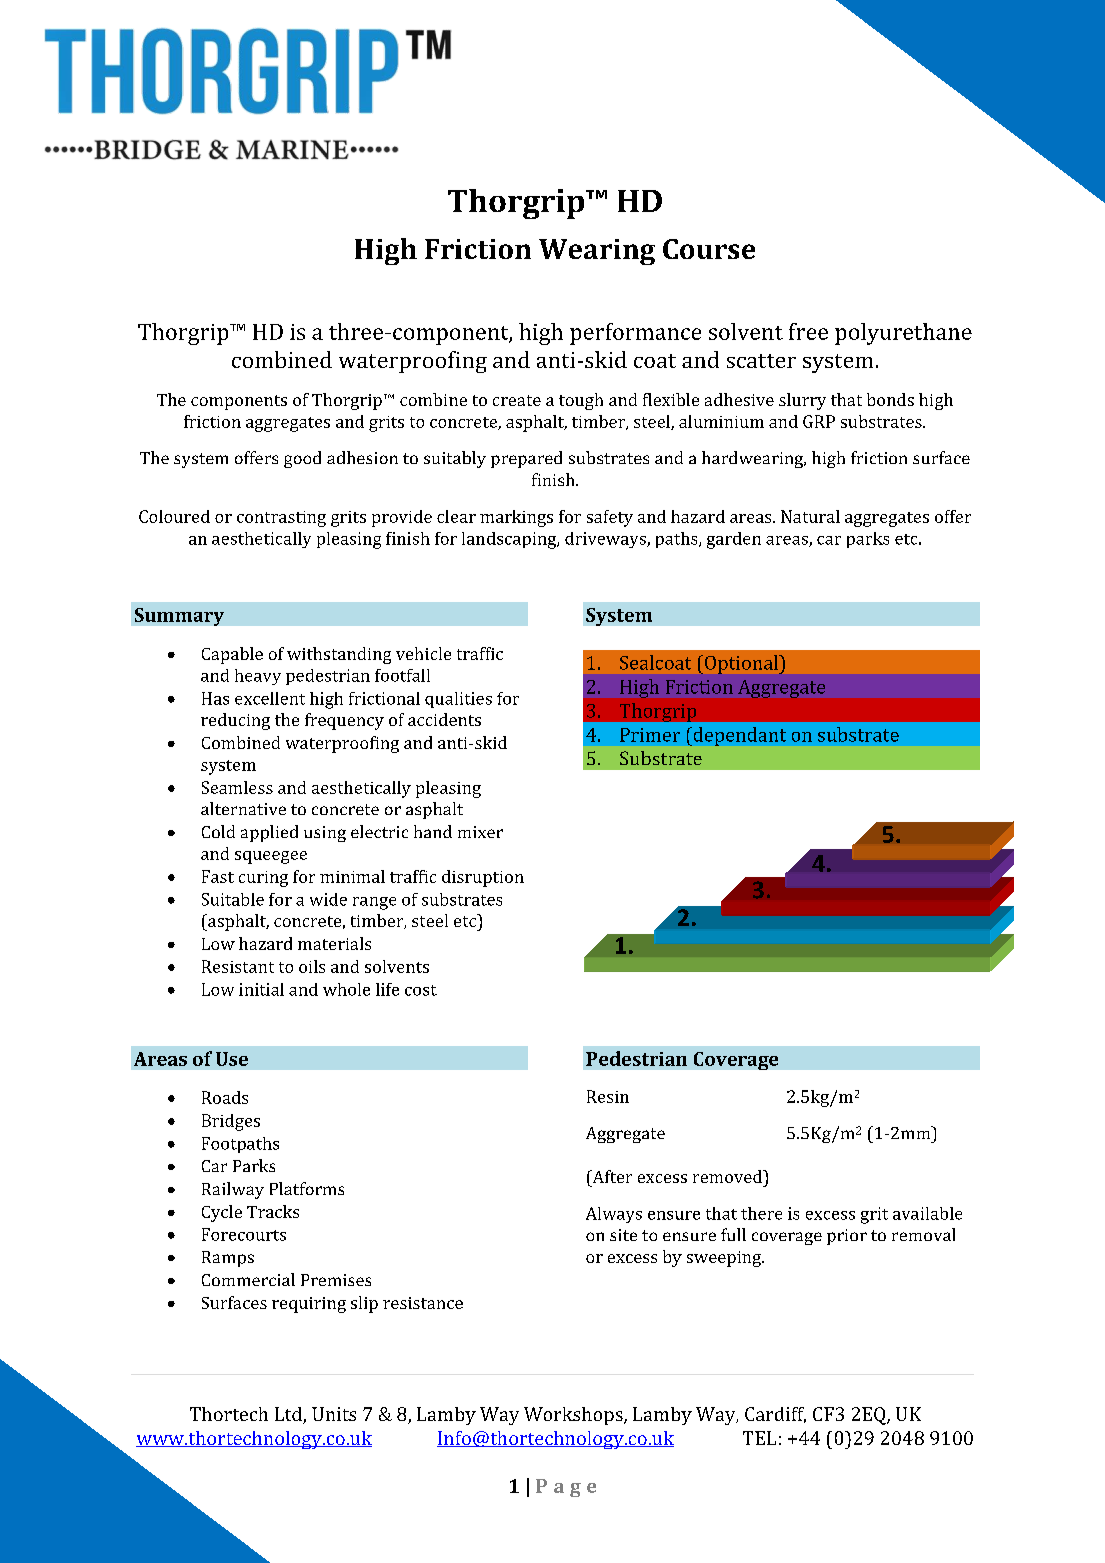 This document has height=1563, width=1105. Describe the element at coordinates (635, 334) in the document. I see `performance` at that location.
